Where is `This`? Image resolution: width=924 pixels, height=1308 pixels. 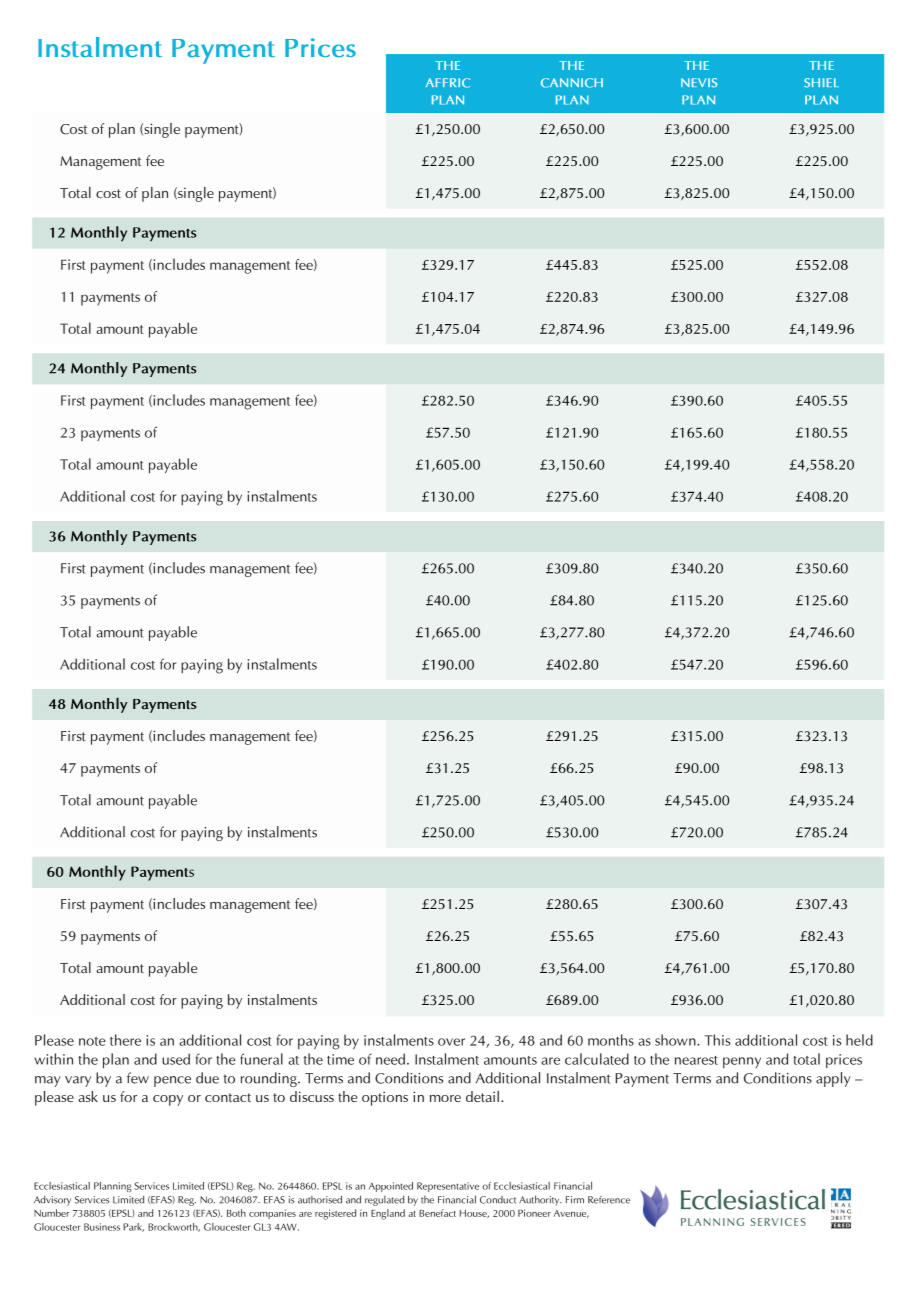
This is located at coordinates (717, 1040).
